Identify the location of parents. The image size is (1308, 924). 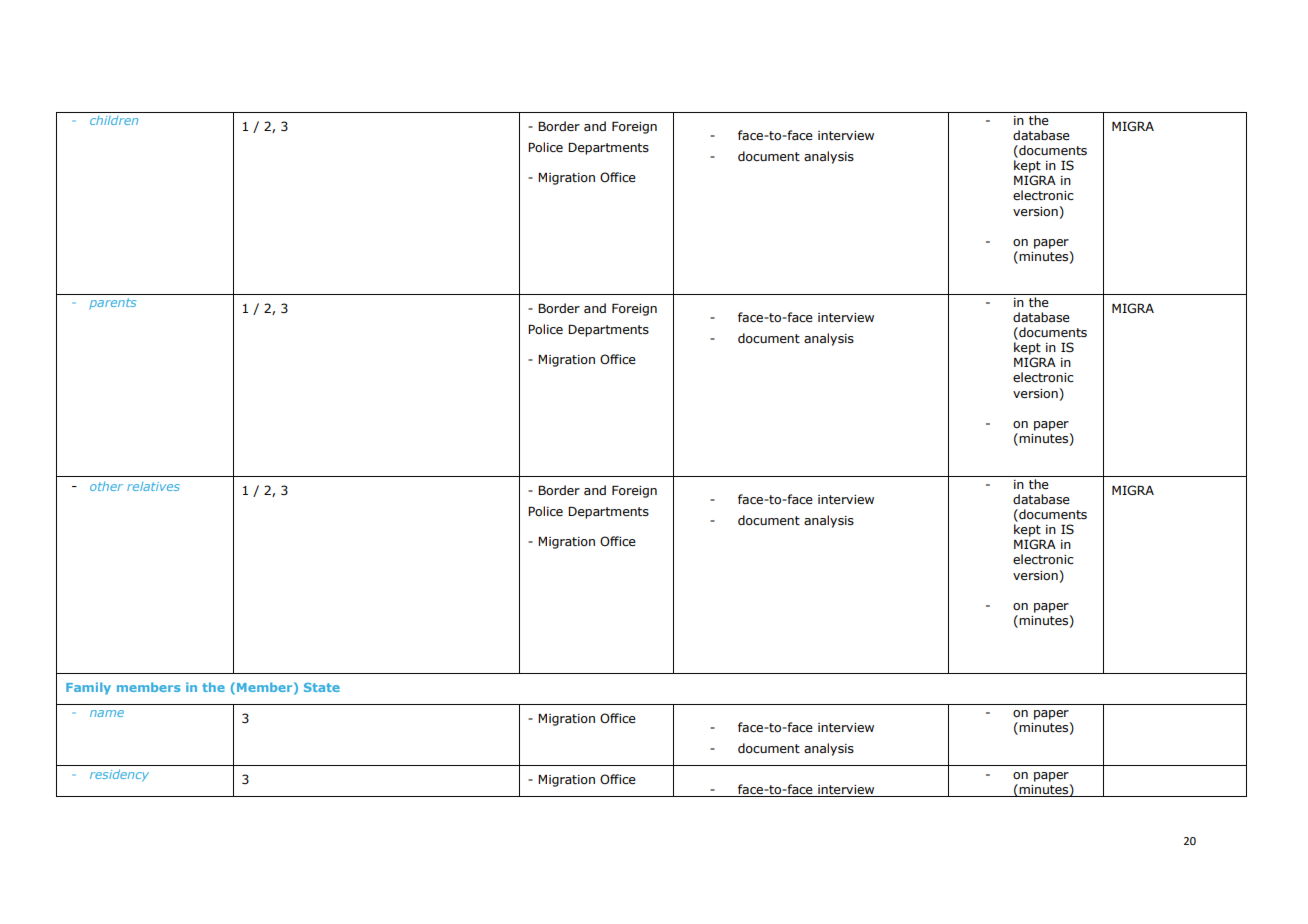
(112, 303).
